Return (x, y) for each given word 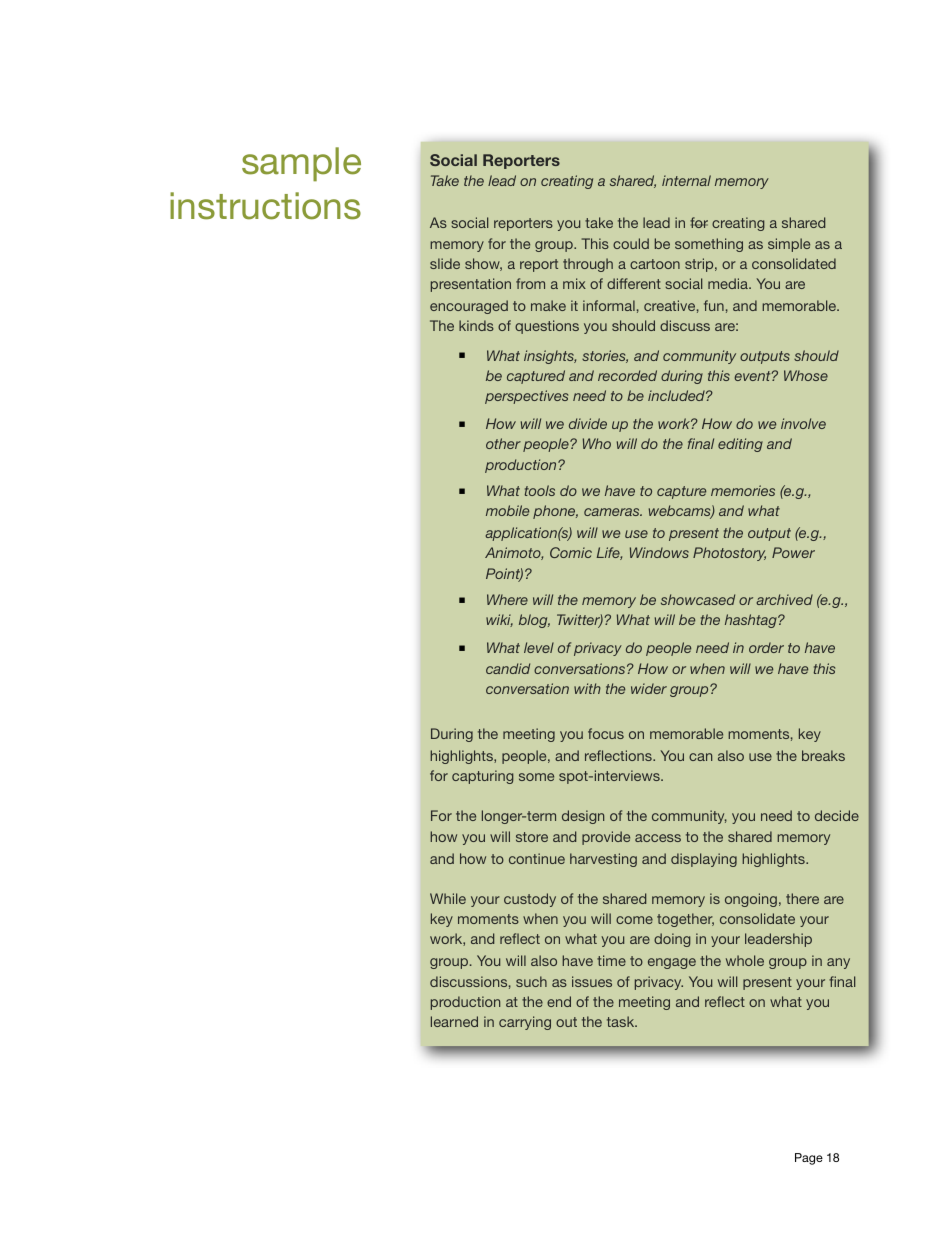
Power (793, 552)
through (588, 265)
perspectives (526, 397)
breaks (823, 755)
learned (454, 1021)
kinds (476, 325)
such (531, 981)
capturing (483, 777)
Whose (806, 375)
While (448, 898)
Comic (571, 552)
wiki (499, 620)
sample (301, 164)
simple (789, 245)
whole (745, 960)
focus (606, 733)
